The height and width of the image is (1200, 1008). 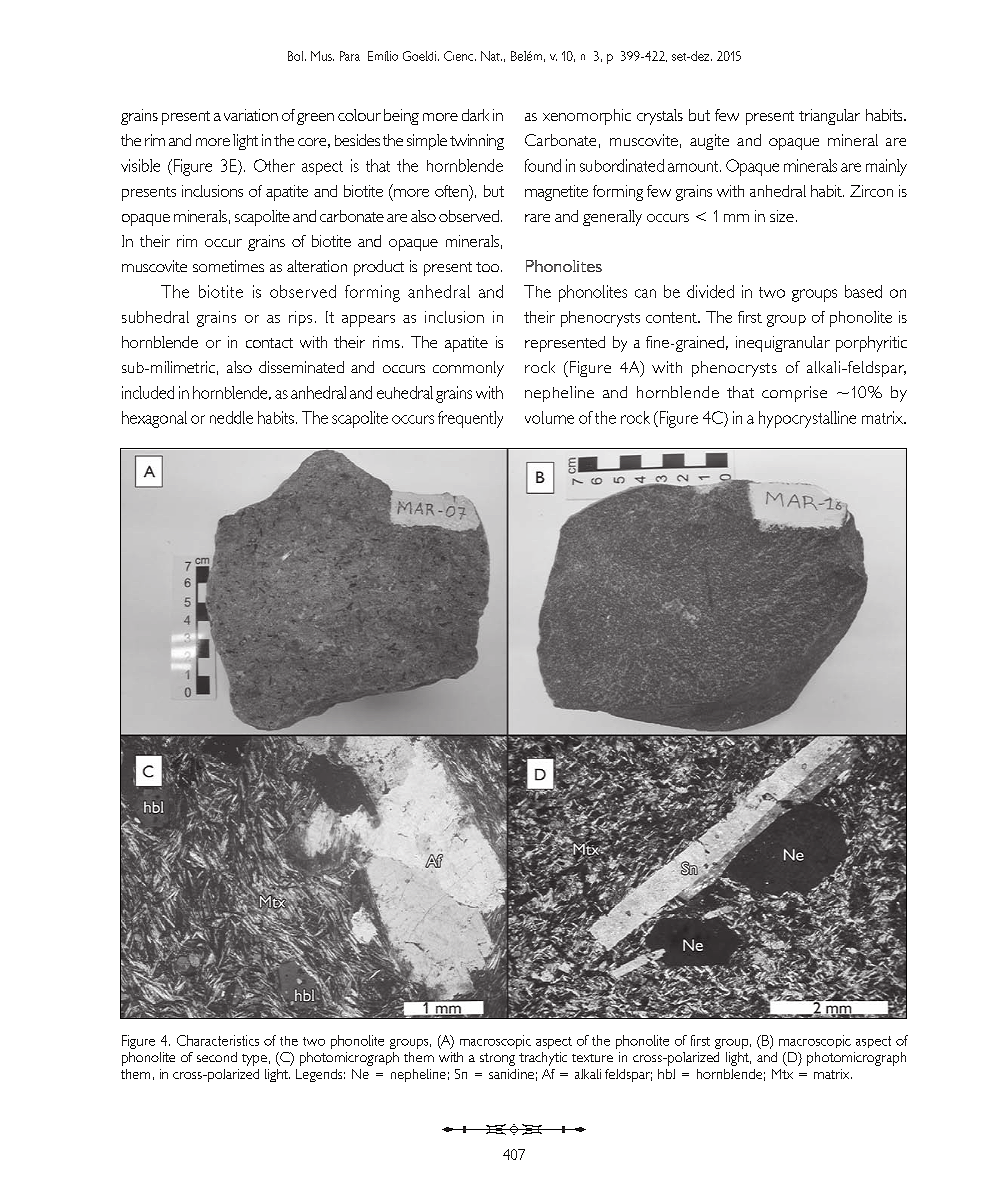 I want to click on comprise, so click(x=794, y=394).
